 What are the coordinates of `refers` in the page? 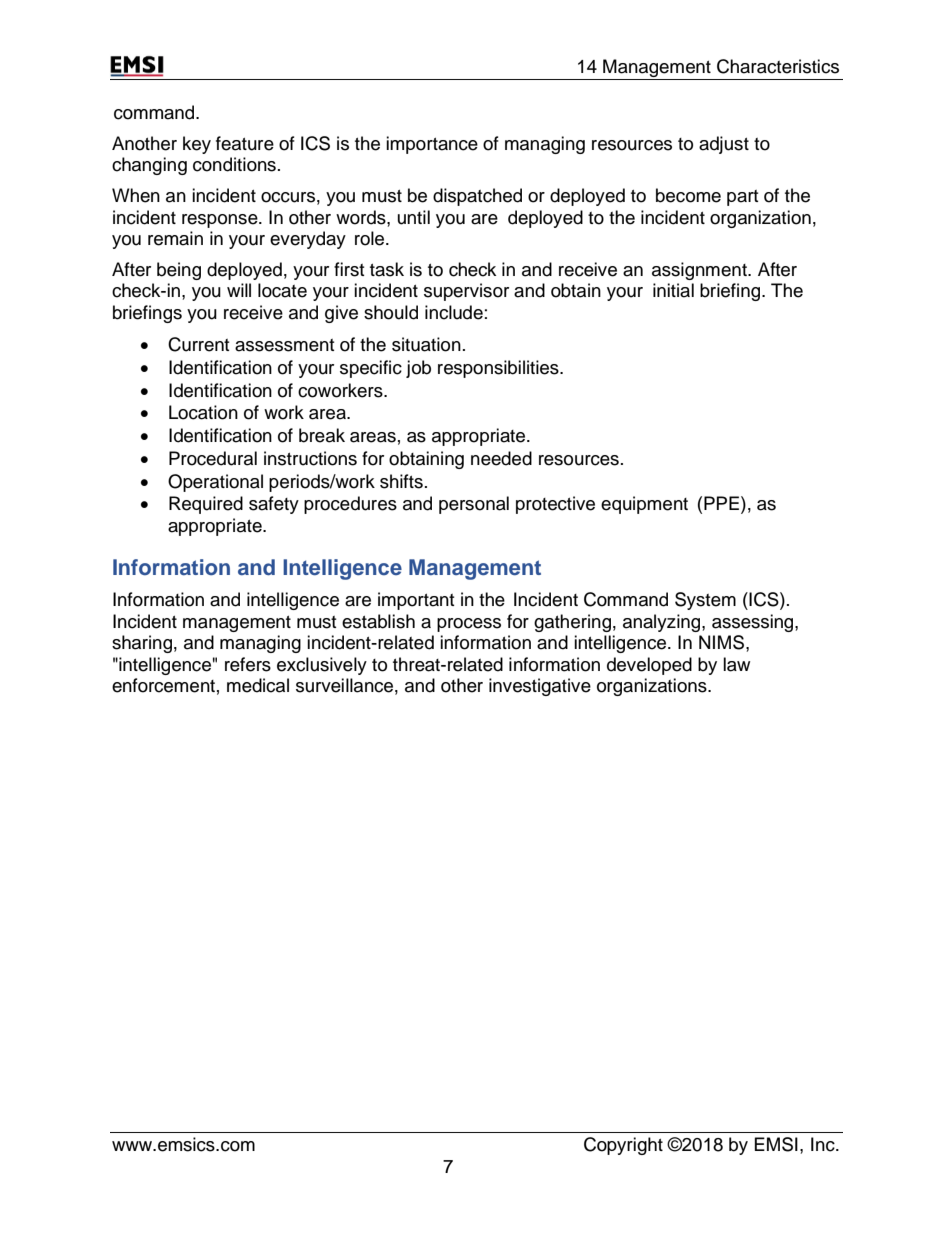 It's located at (248, 664).
